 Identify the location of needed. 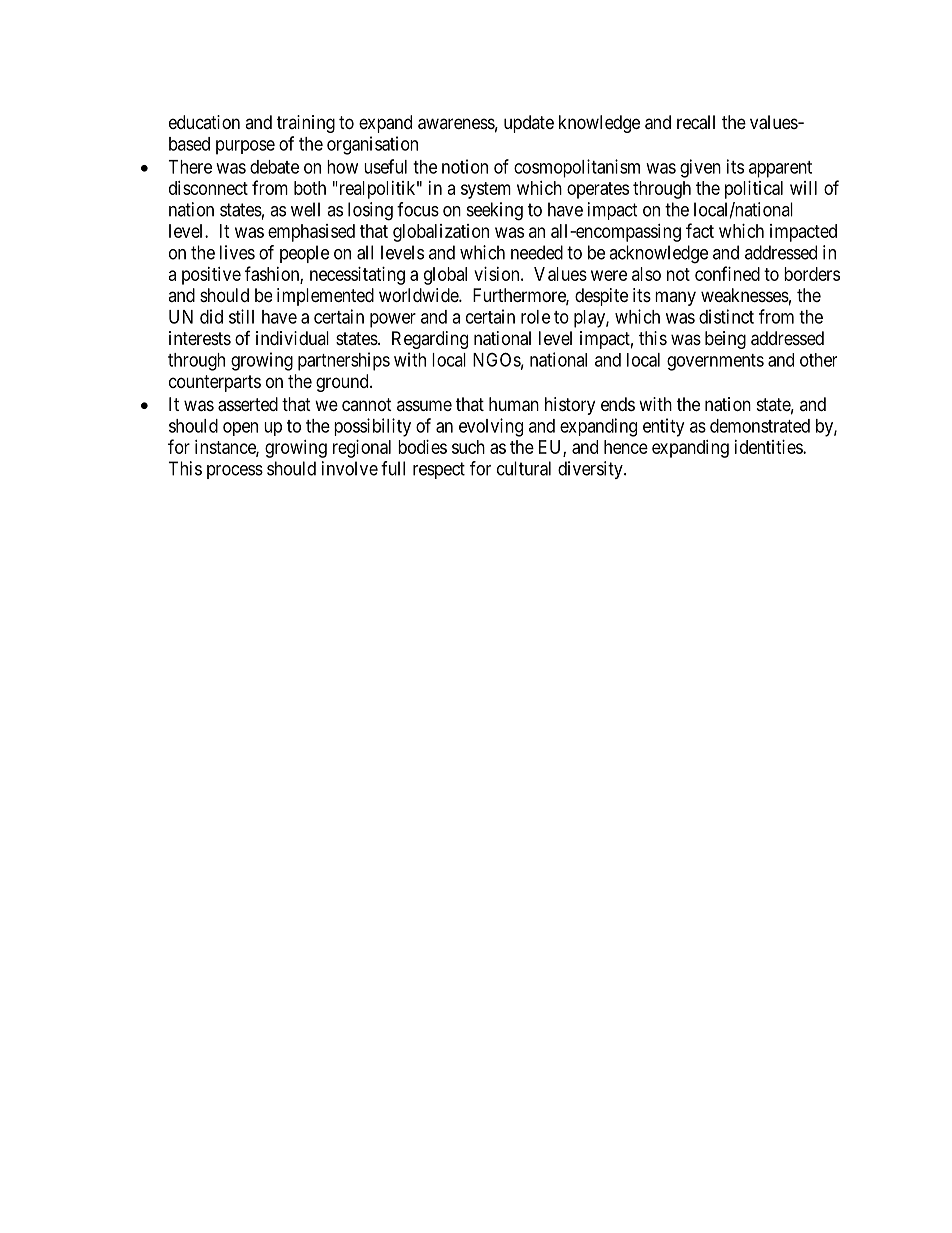
(537, 252).
